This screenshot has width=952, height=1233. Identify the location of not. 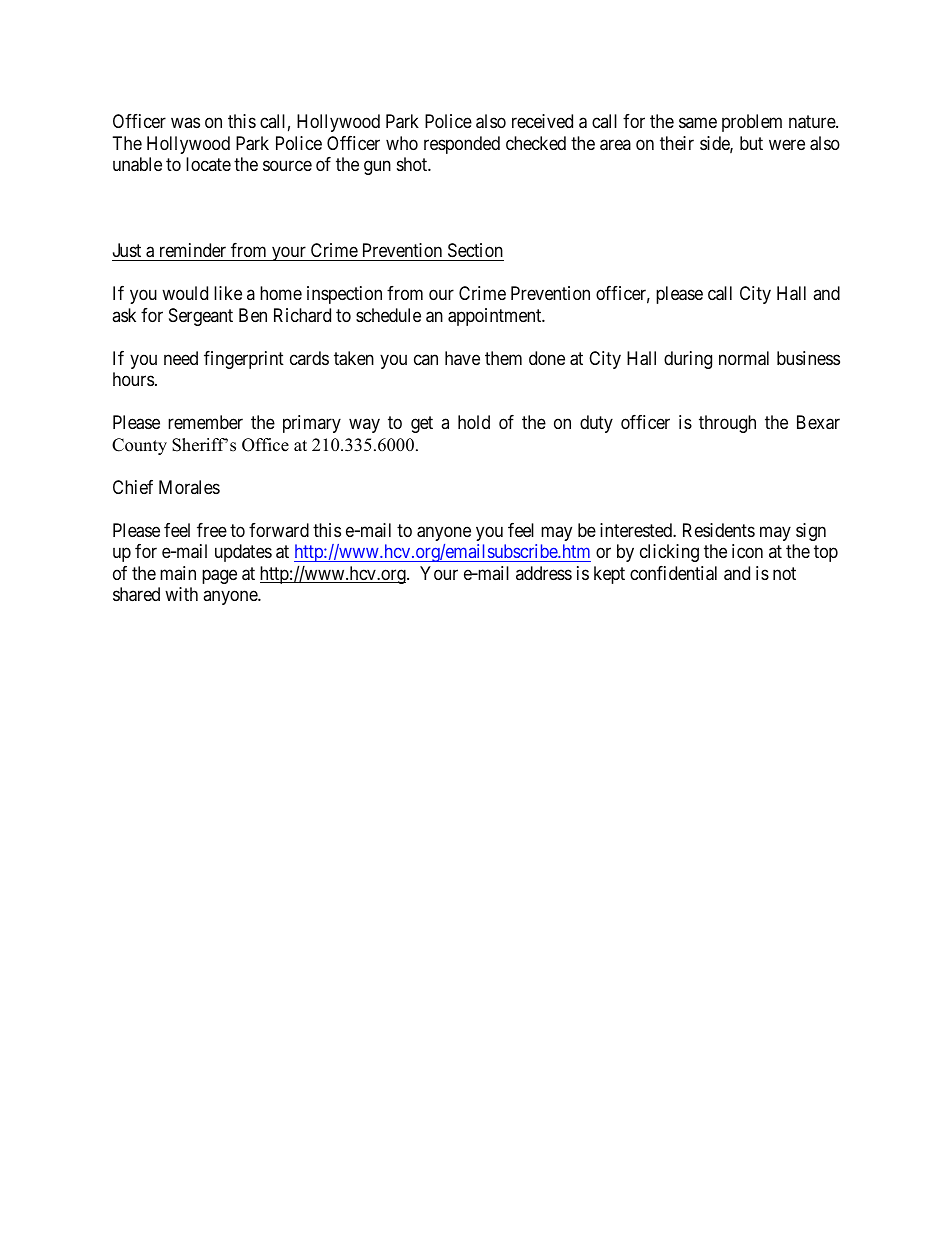
(784, 573).
